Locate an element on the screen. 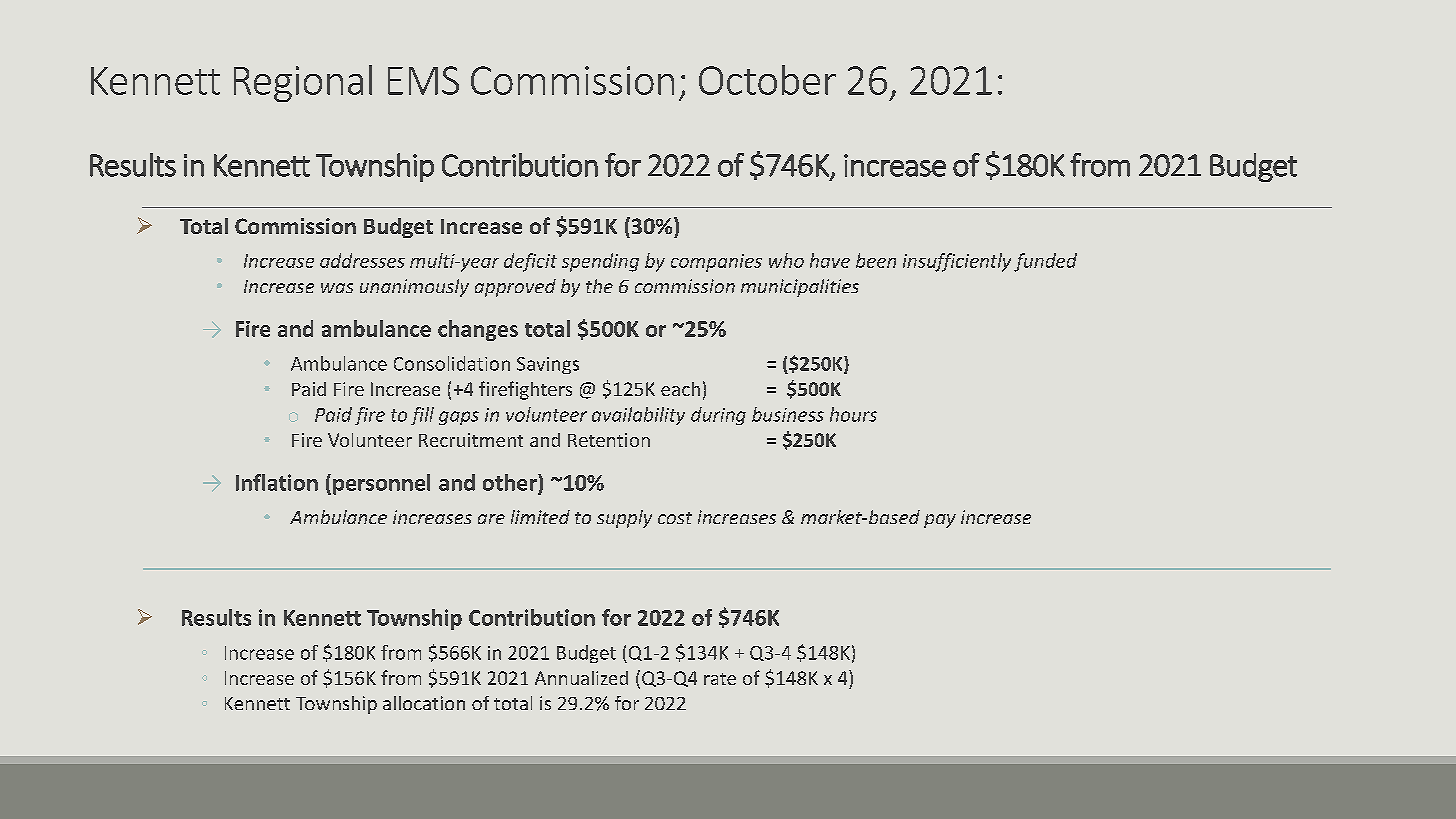  rate is located at coordinates (720, 679).
